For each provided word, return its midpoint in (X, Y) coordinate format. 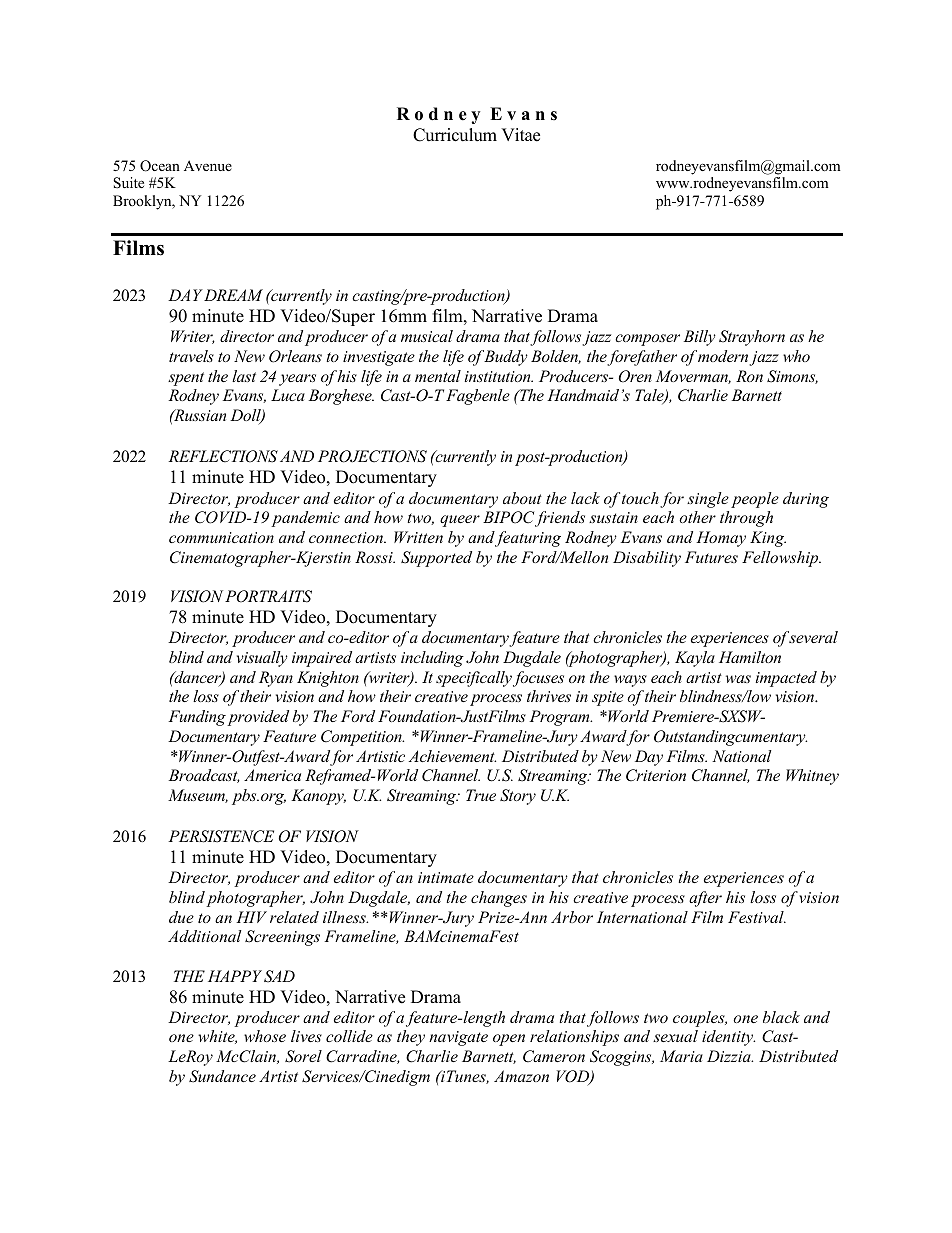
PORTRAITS (268, 596)
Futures (711, 557)
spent (186, 379)
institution (498, 376)
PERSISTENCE (221, 836)
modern (724, 357)
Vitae (520, 135)
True (481, 795)
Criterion (656, 775)
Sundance (222, 1076)
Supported (436, 559)
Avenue (208, 165)
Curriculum (455, 135)
